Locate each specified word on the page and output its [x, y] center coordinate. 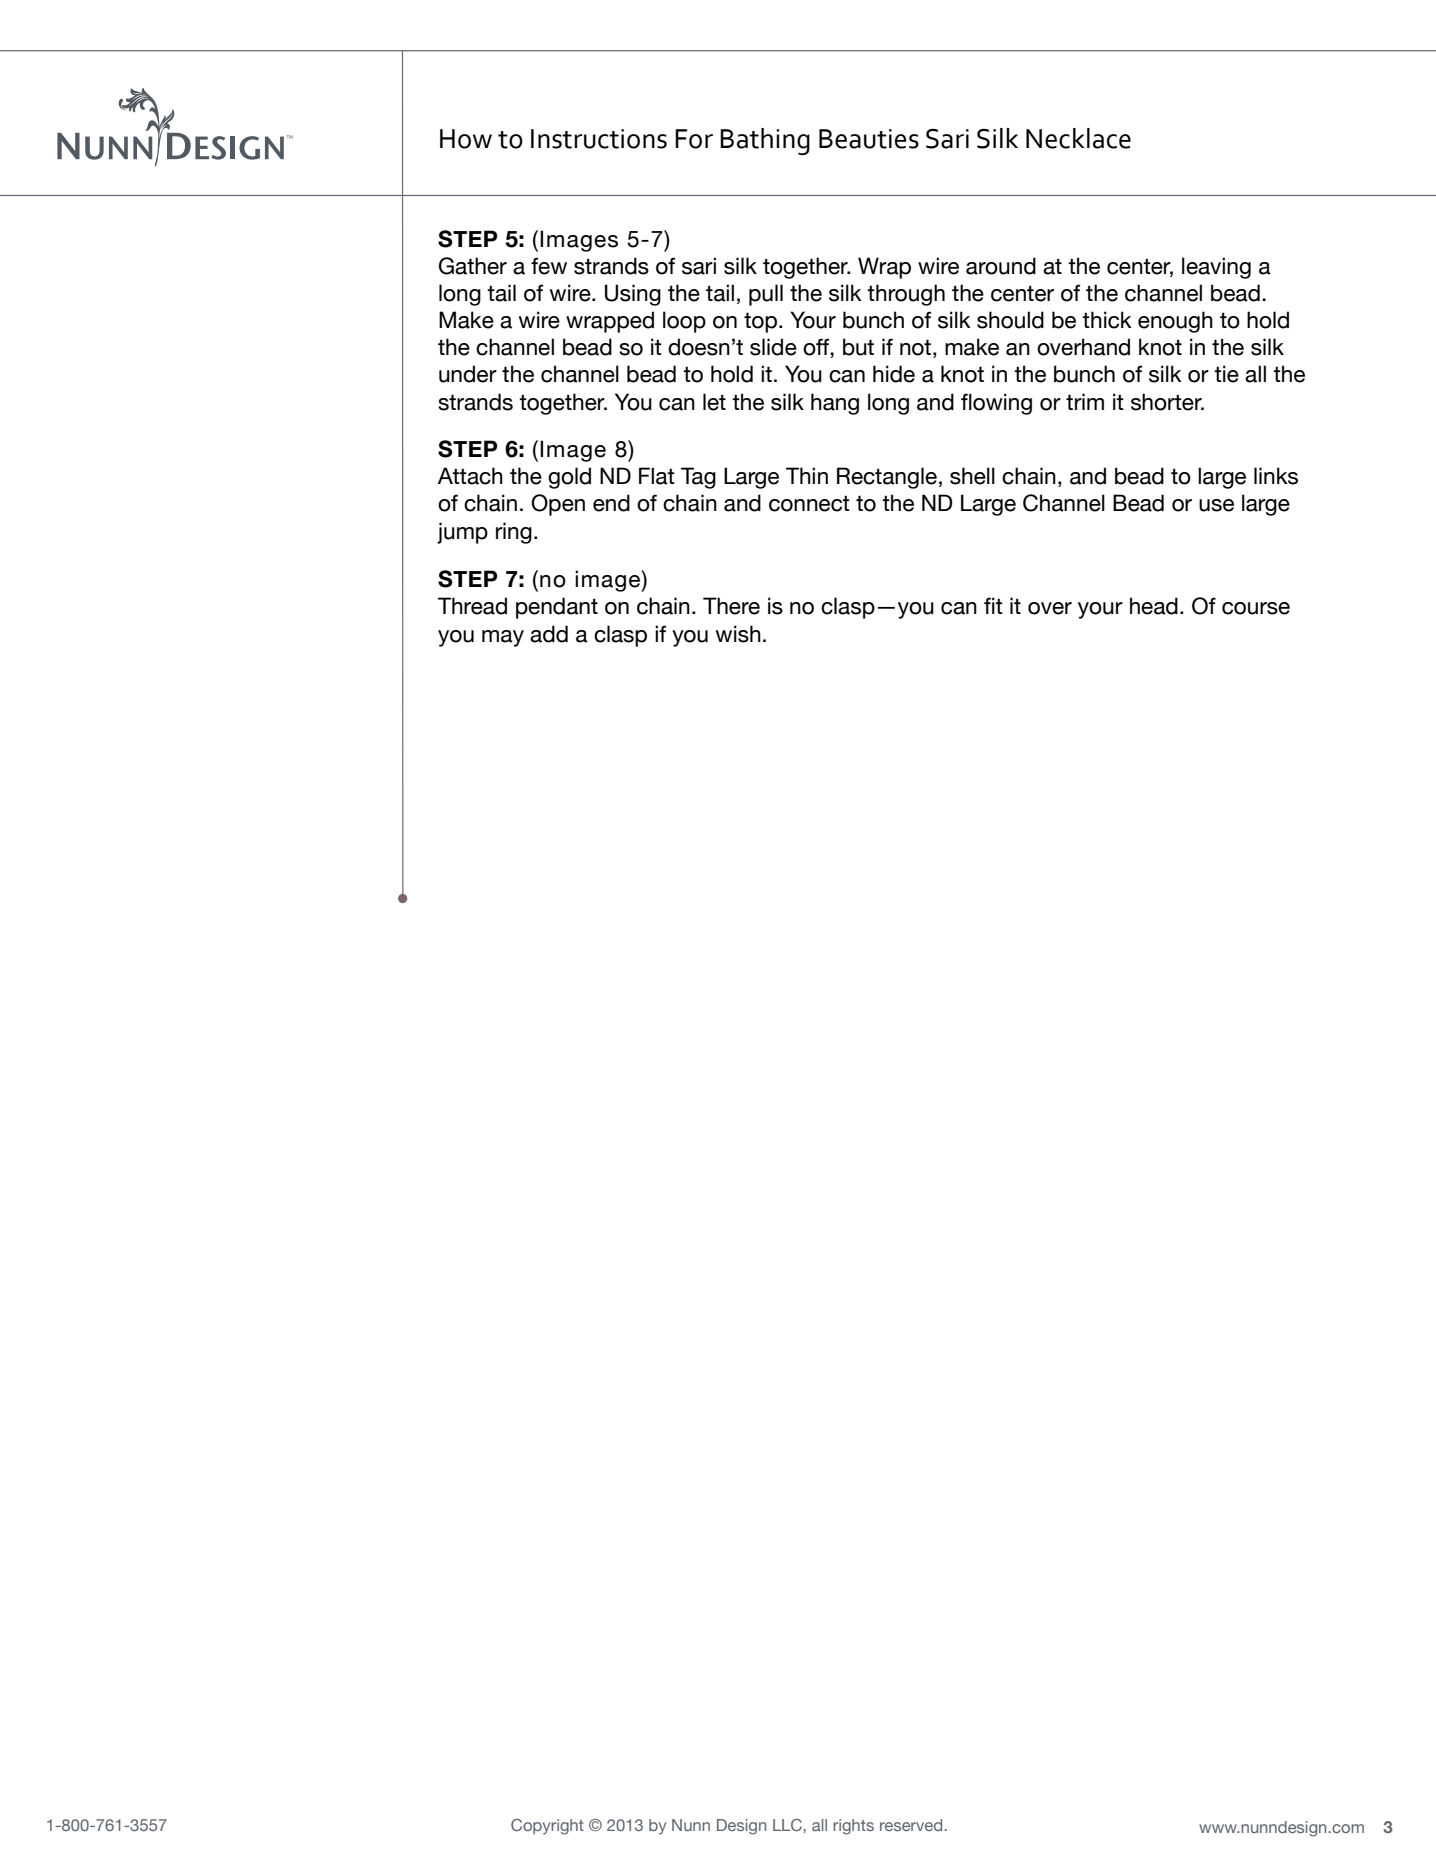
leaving [1216, 268]
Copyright [547, 1827]
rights [853, 1827]
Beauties [869, 139]
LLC [788, 1825]
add [549, 634]
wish [738, 634]
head [1154, 606]
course [1256, 608]
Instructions [599, 139]
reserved [912, 1825]
